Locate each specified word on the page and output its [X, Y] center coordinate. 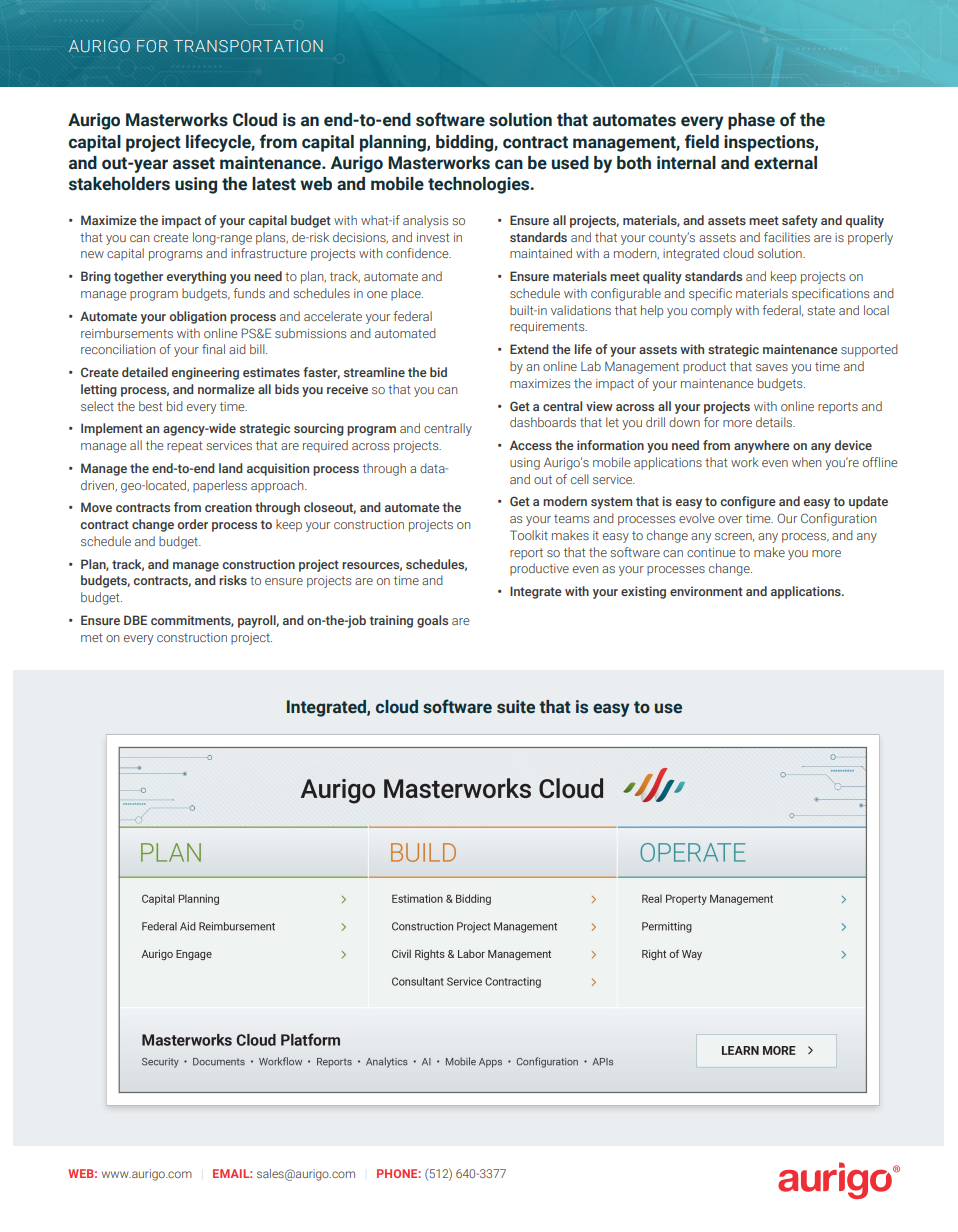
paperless [220, 486]
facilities [787, 237]
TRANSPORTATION [248, 46]
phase [751, 121]
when [806, 462]
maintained [541, 253]
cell [580, 479]
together [138, 277]
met [91, 637]
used [570, 163]
